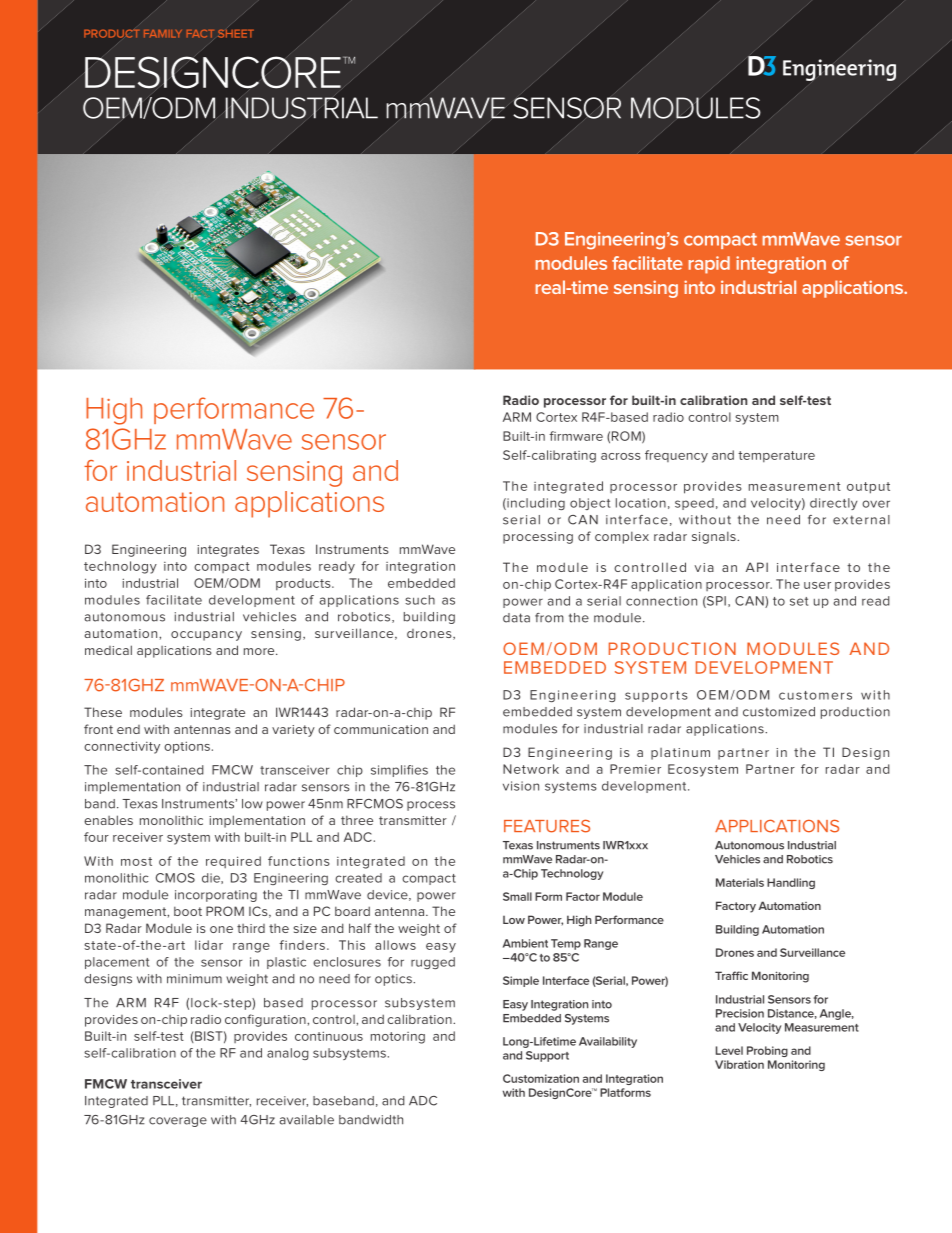 The width and height of the screenshot is (952, 1233). I want to click on analog, so click(288, 1054).
